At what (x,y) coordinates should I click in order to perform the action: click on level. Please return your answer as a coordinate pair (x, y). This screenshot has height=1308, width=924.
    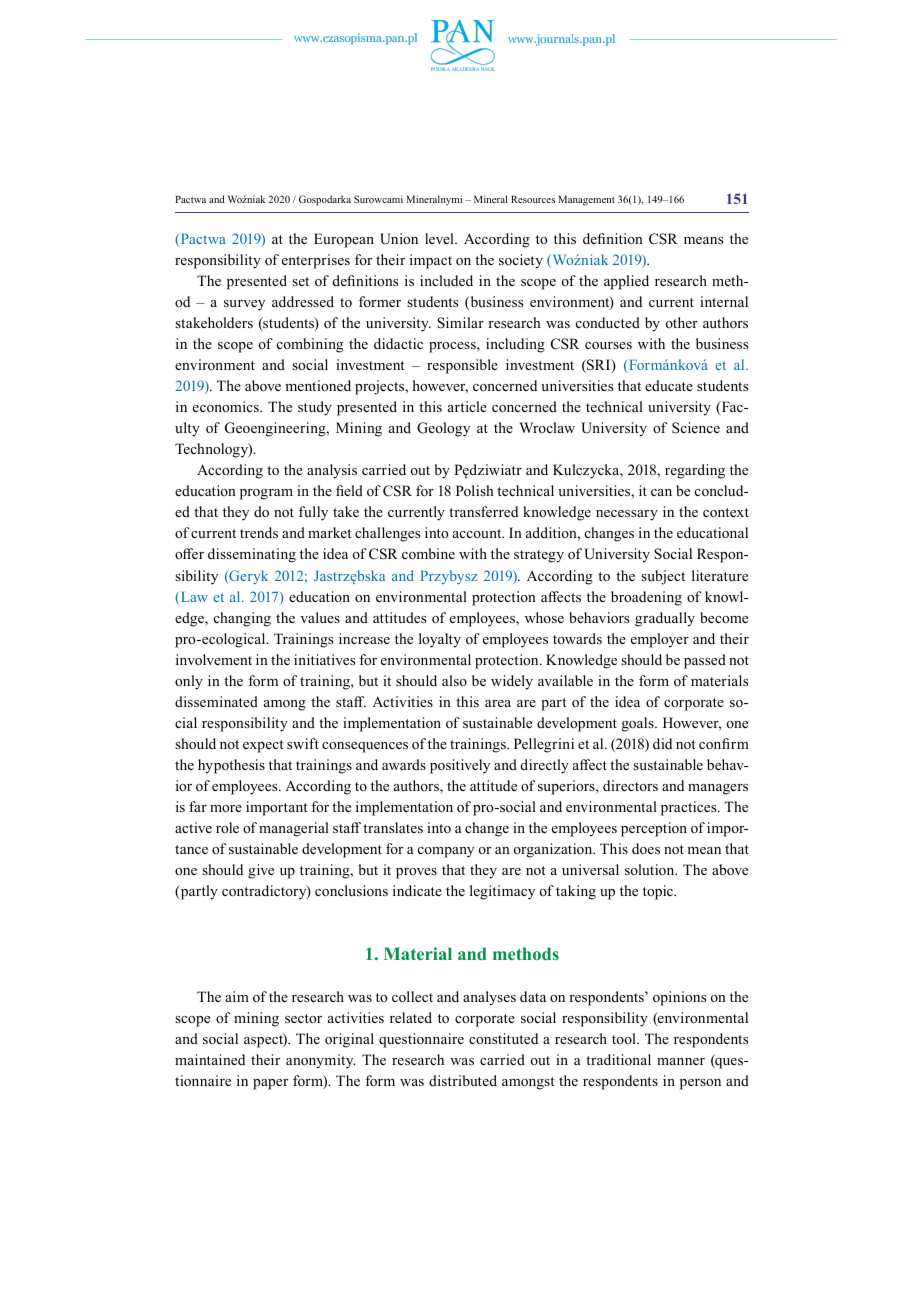
    Looking at the image, I should click on (440, 238).
